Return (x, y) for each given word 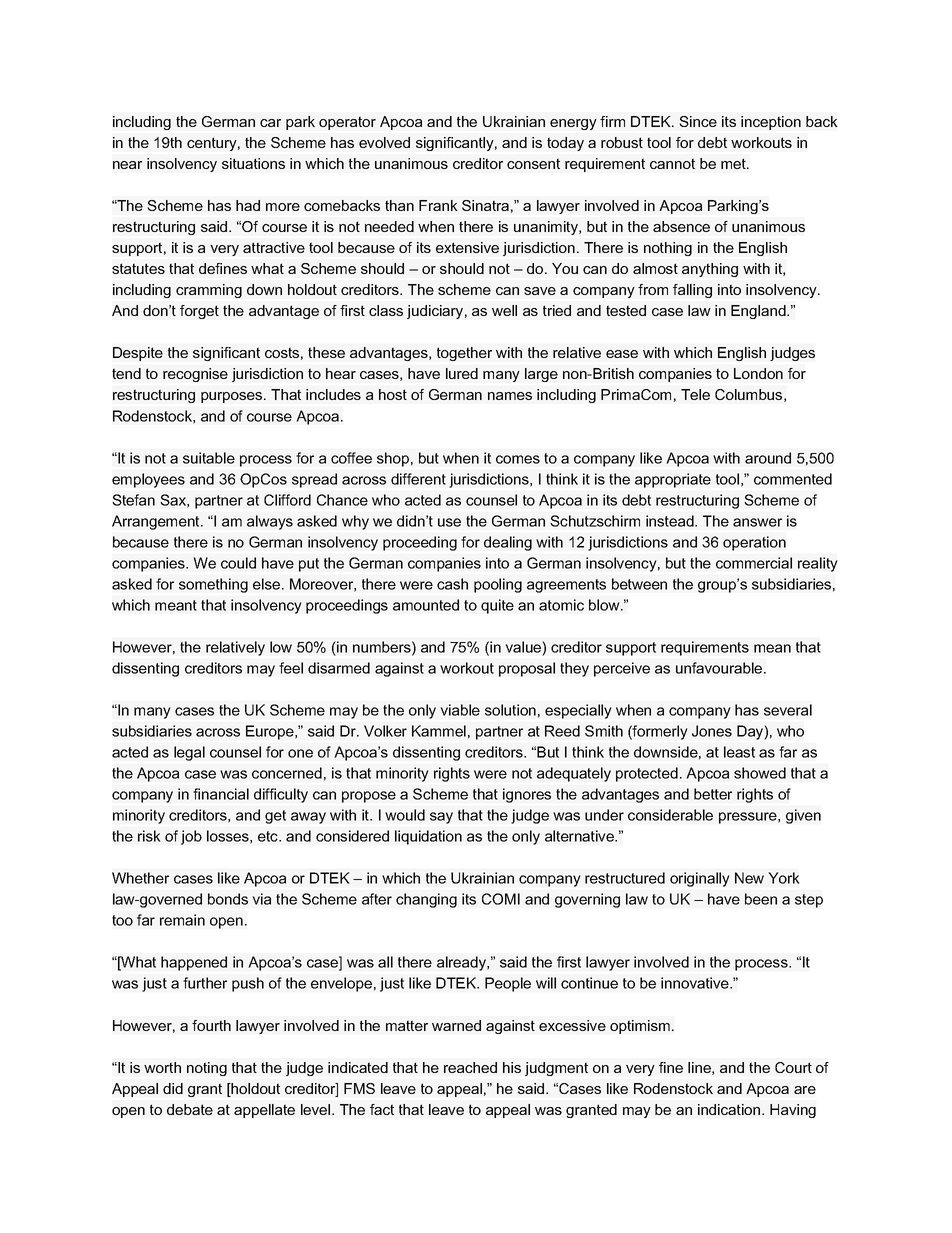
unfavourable (720, 668)
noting (207, 1069)
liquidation (428, 837)
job (191, 837)
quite (497, 606)
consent (533, 163)
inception (771, 123)
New (749, 878)
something (213, 585)
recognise (195, 375)
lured (462, 373)
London (758, 373)
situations (253, 163)
